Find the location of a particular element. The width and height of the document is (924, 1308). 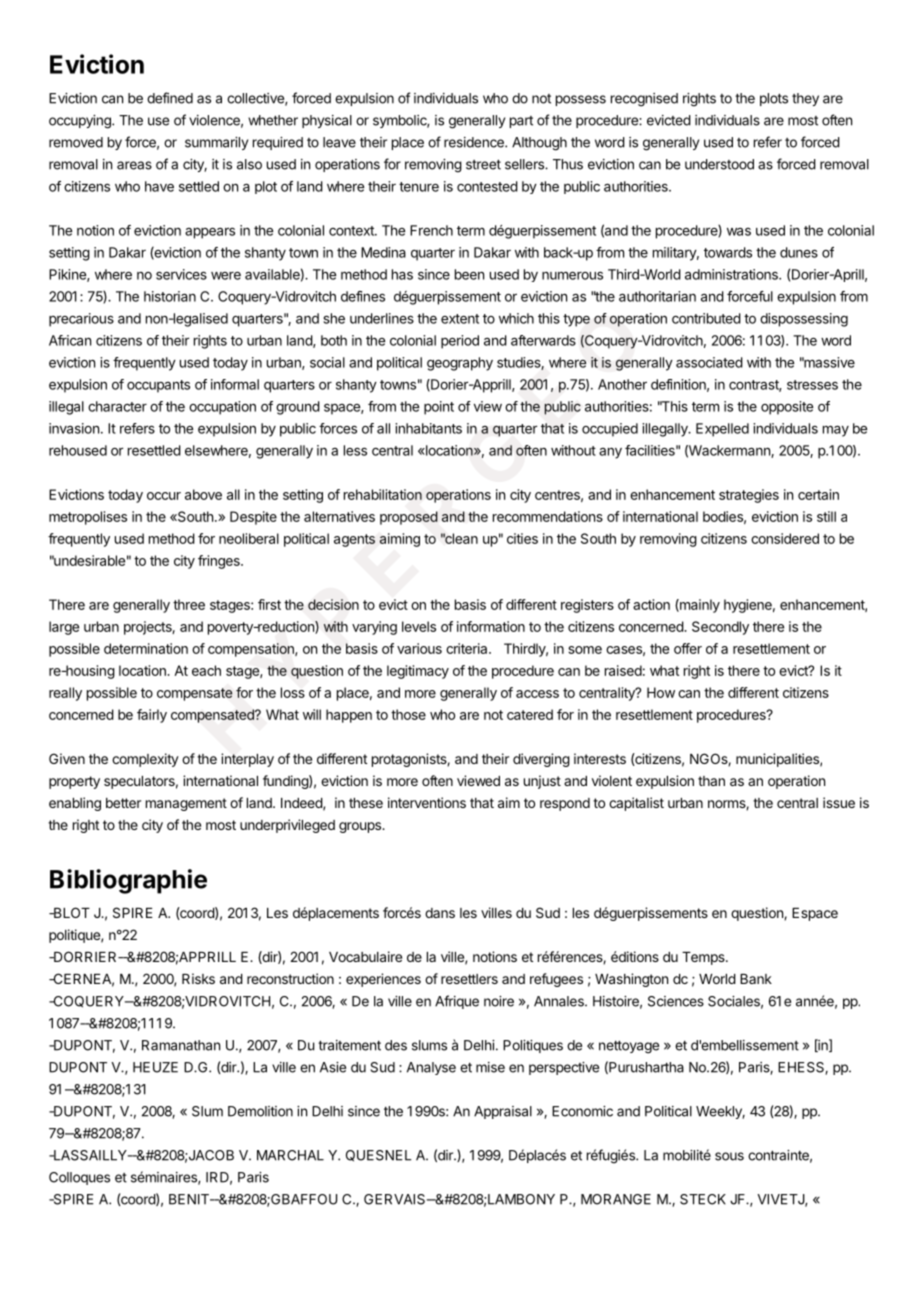

understood is located at coordinates (719, 164).
